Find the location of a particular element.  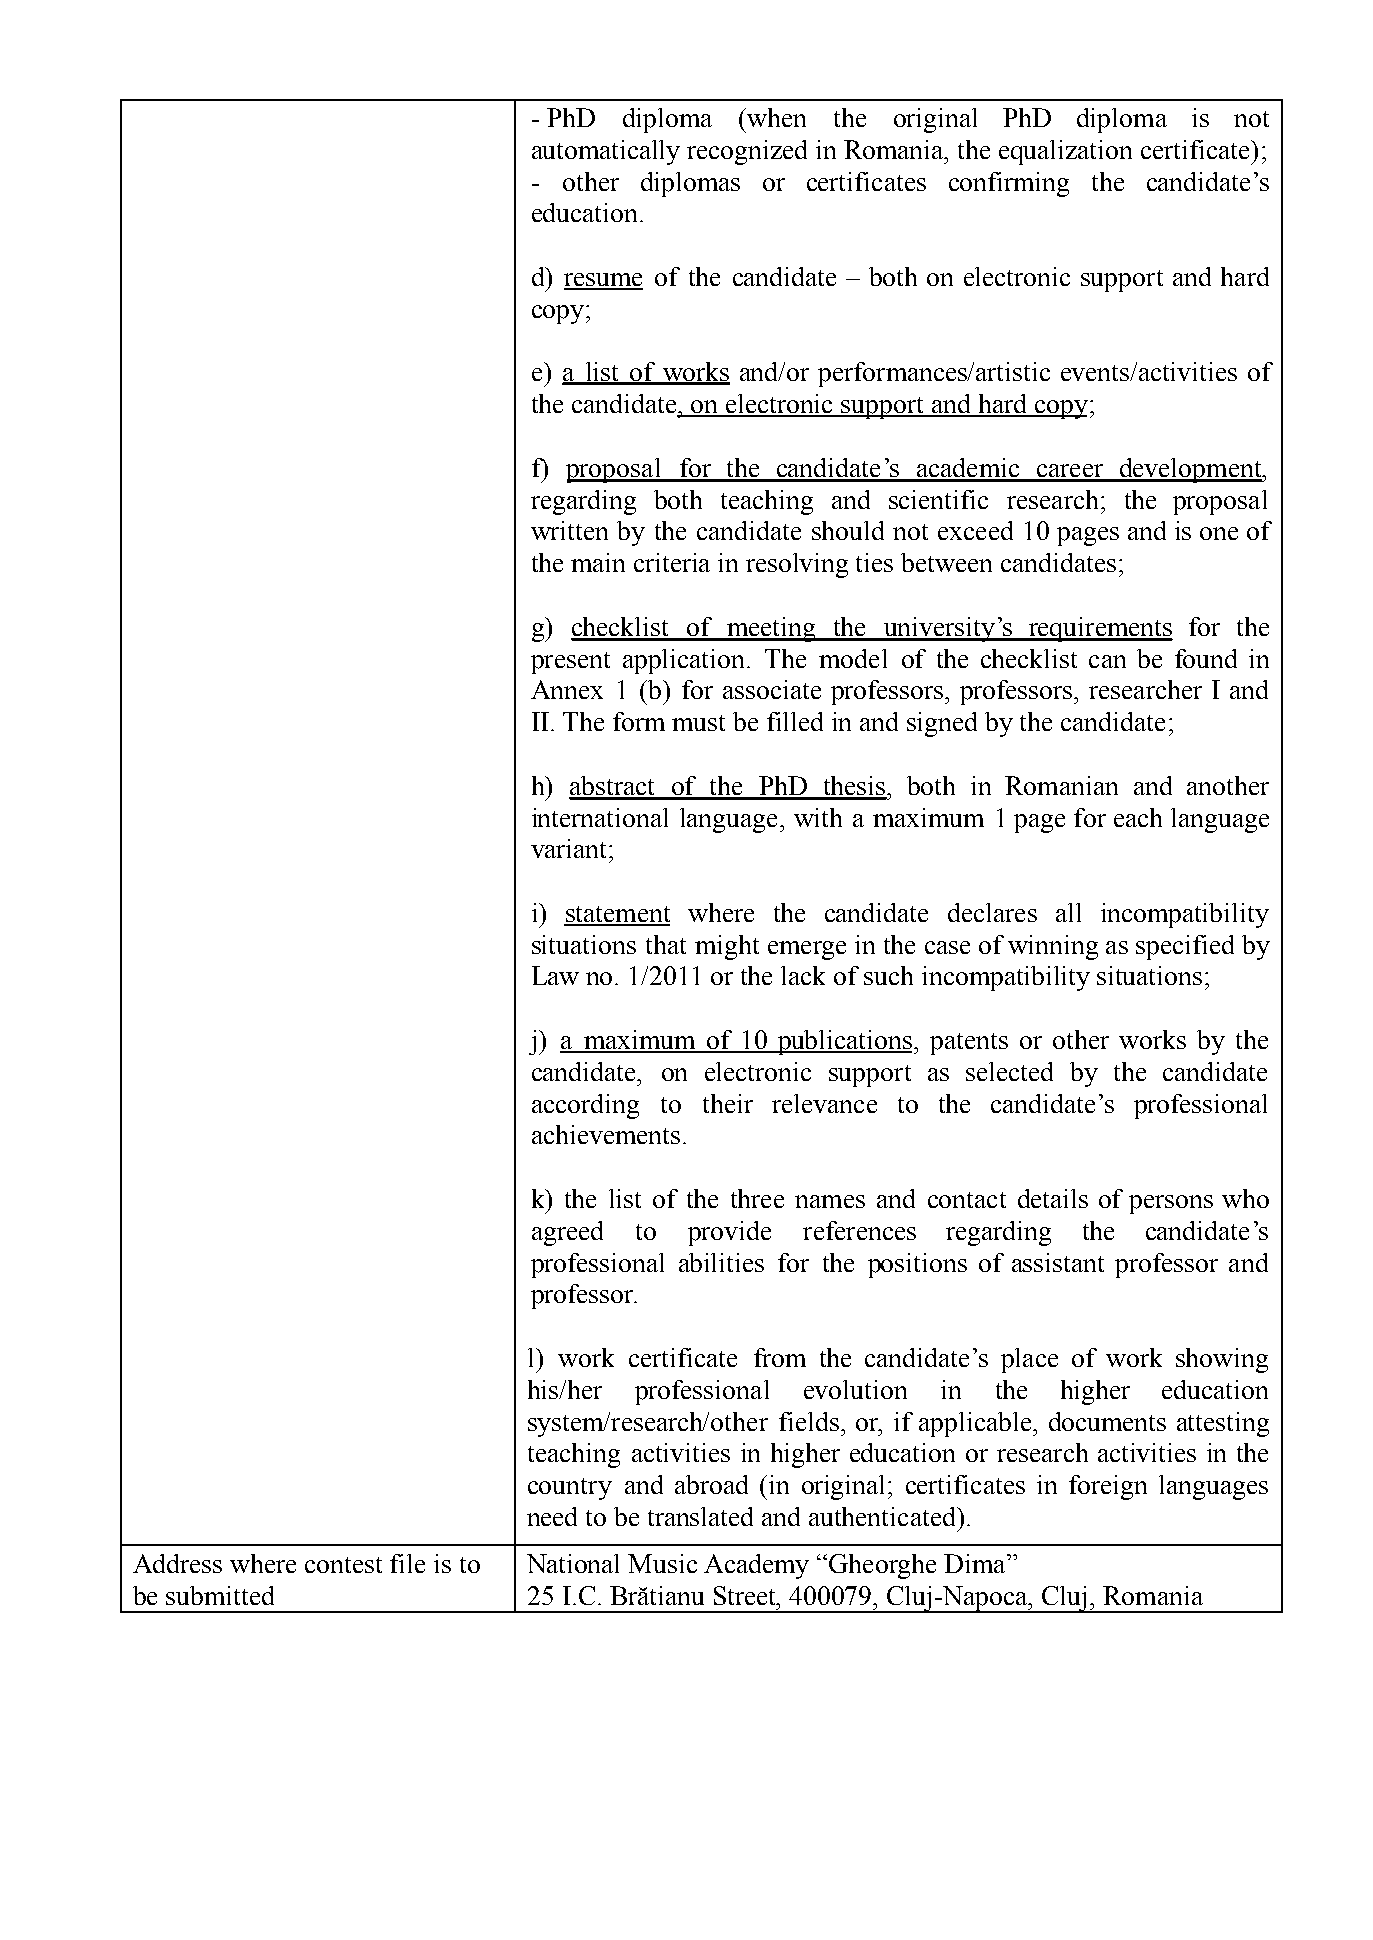

development is located at coordinates (1190, 470).
